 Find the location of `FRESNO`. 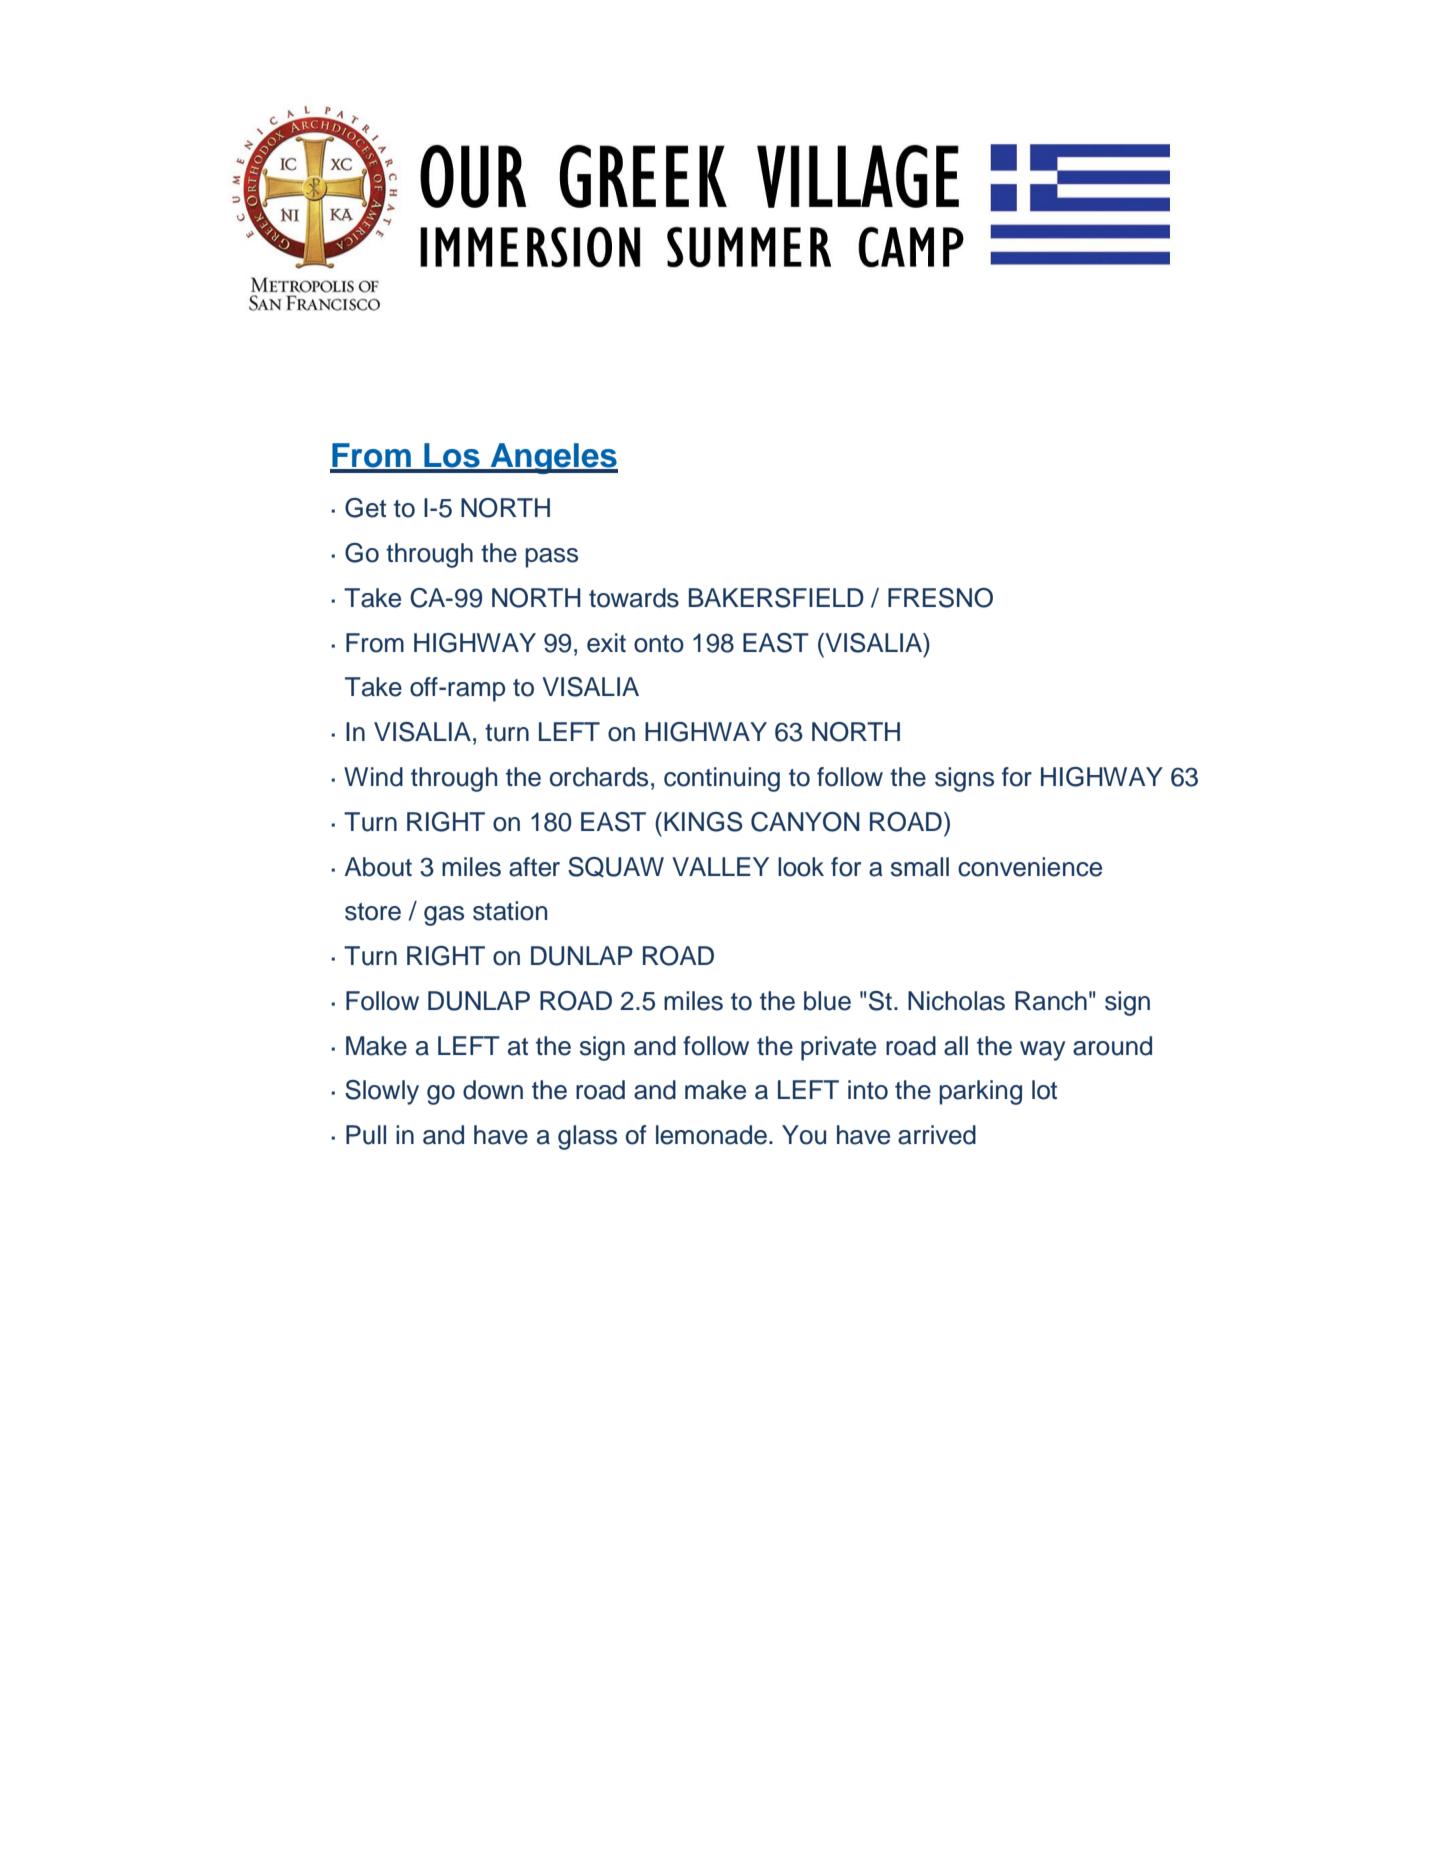

FRESNO is located at coordinates (940, 598).
